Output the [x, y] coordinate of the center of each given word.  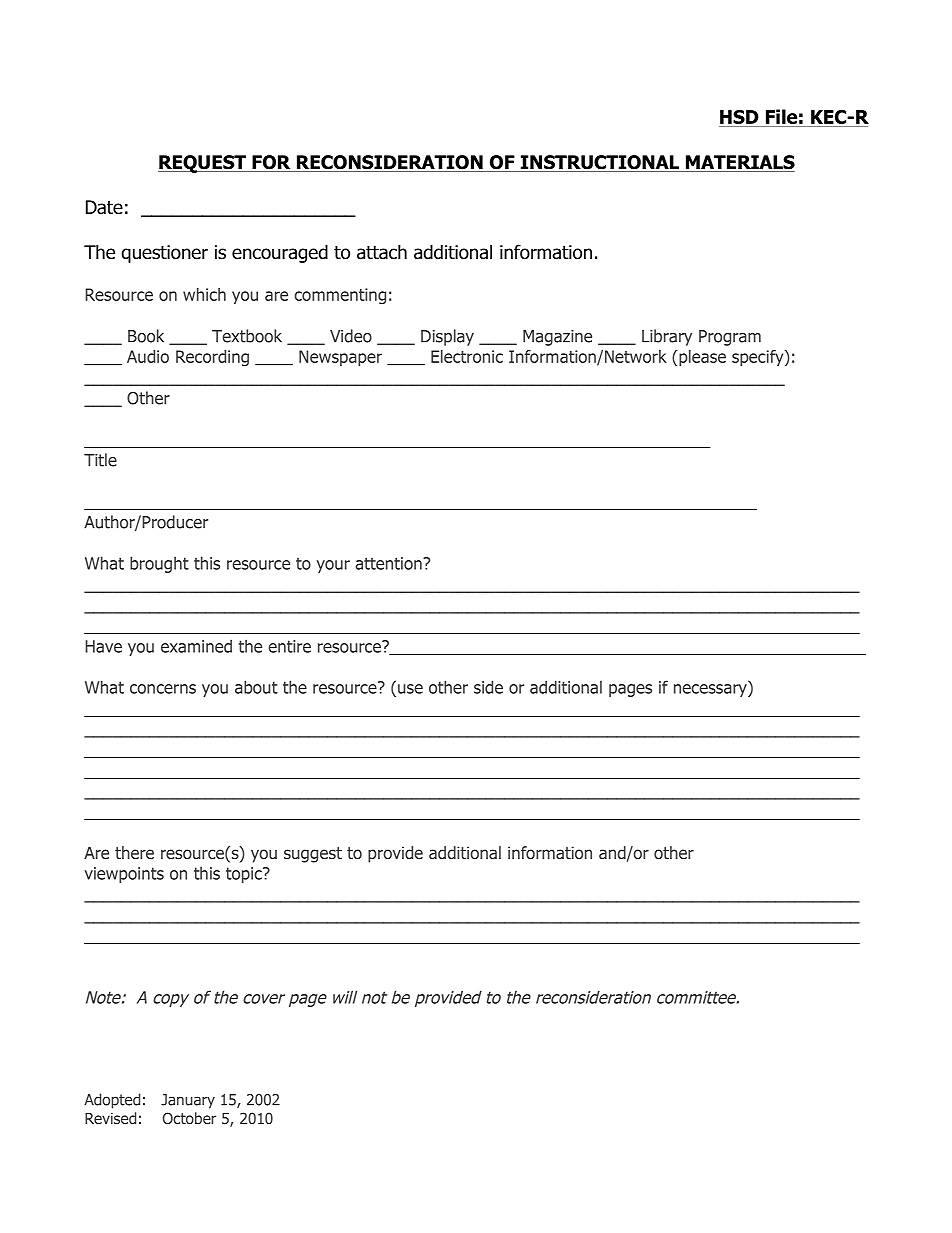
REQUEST [203, 164]
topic [245, 875]
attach [382, 252]
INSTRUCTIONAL [599, 163]
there [134, 852]
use [410, 689]
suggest [313, 855]
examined [196, 646]
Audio [148, 356]
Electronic [467, 356]
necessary [711, 690]
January [188, 1101]
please [702, 358]
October [189, 1118]
